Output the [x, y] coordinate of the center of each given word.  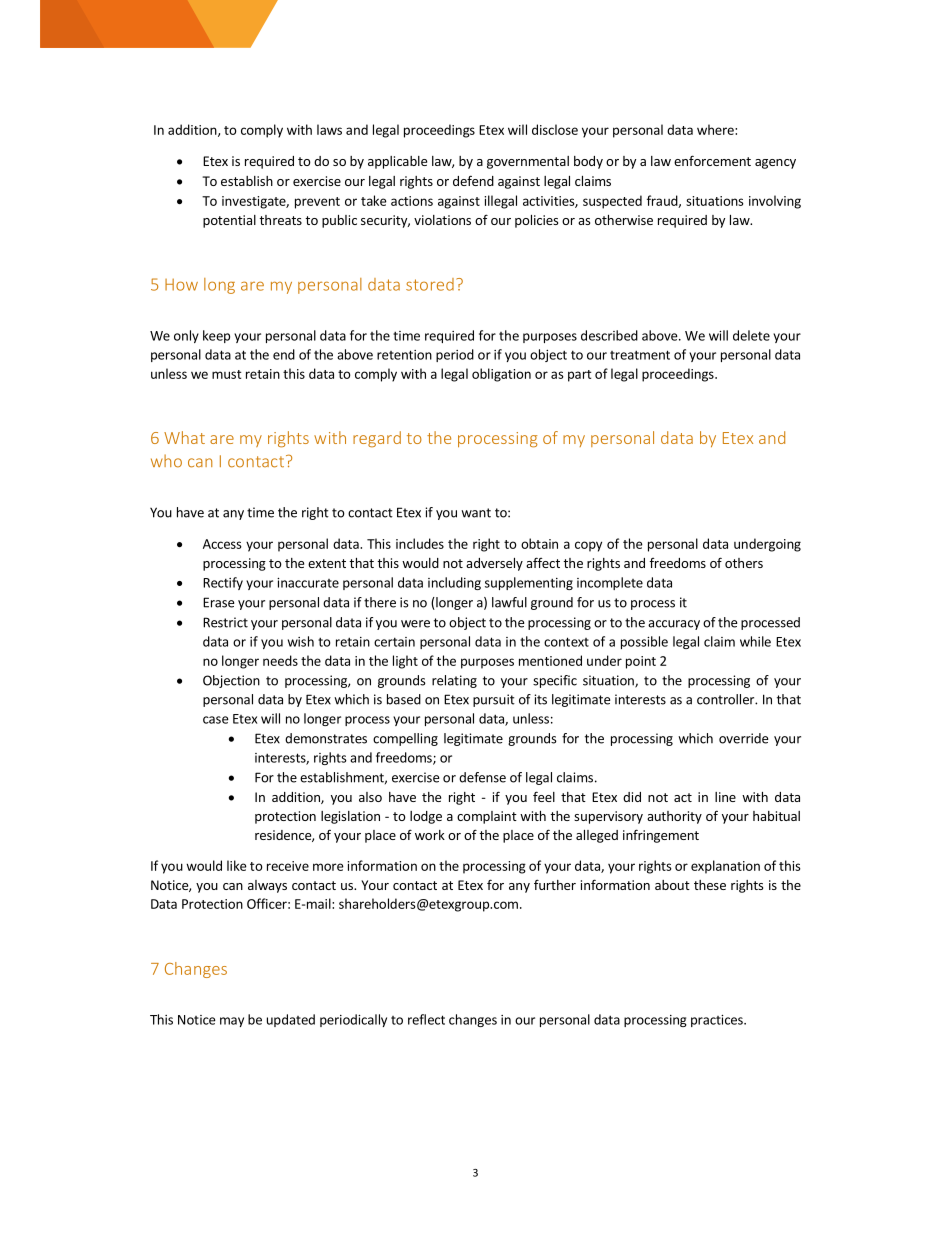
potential [229, 221]
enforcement [712, 160]
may [232, 1022]
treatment [640, 355]
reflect [426, 1019]
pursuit [494, 700]
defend [473, 180]
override [743, 738]
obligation [501, 375]
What [184, 437]
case [216, 720]
